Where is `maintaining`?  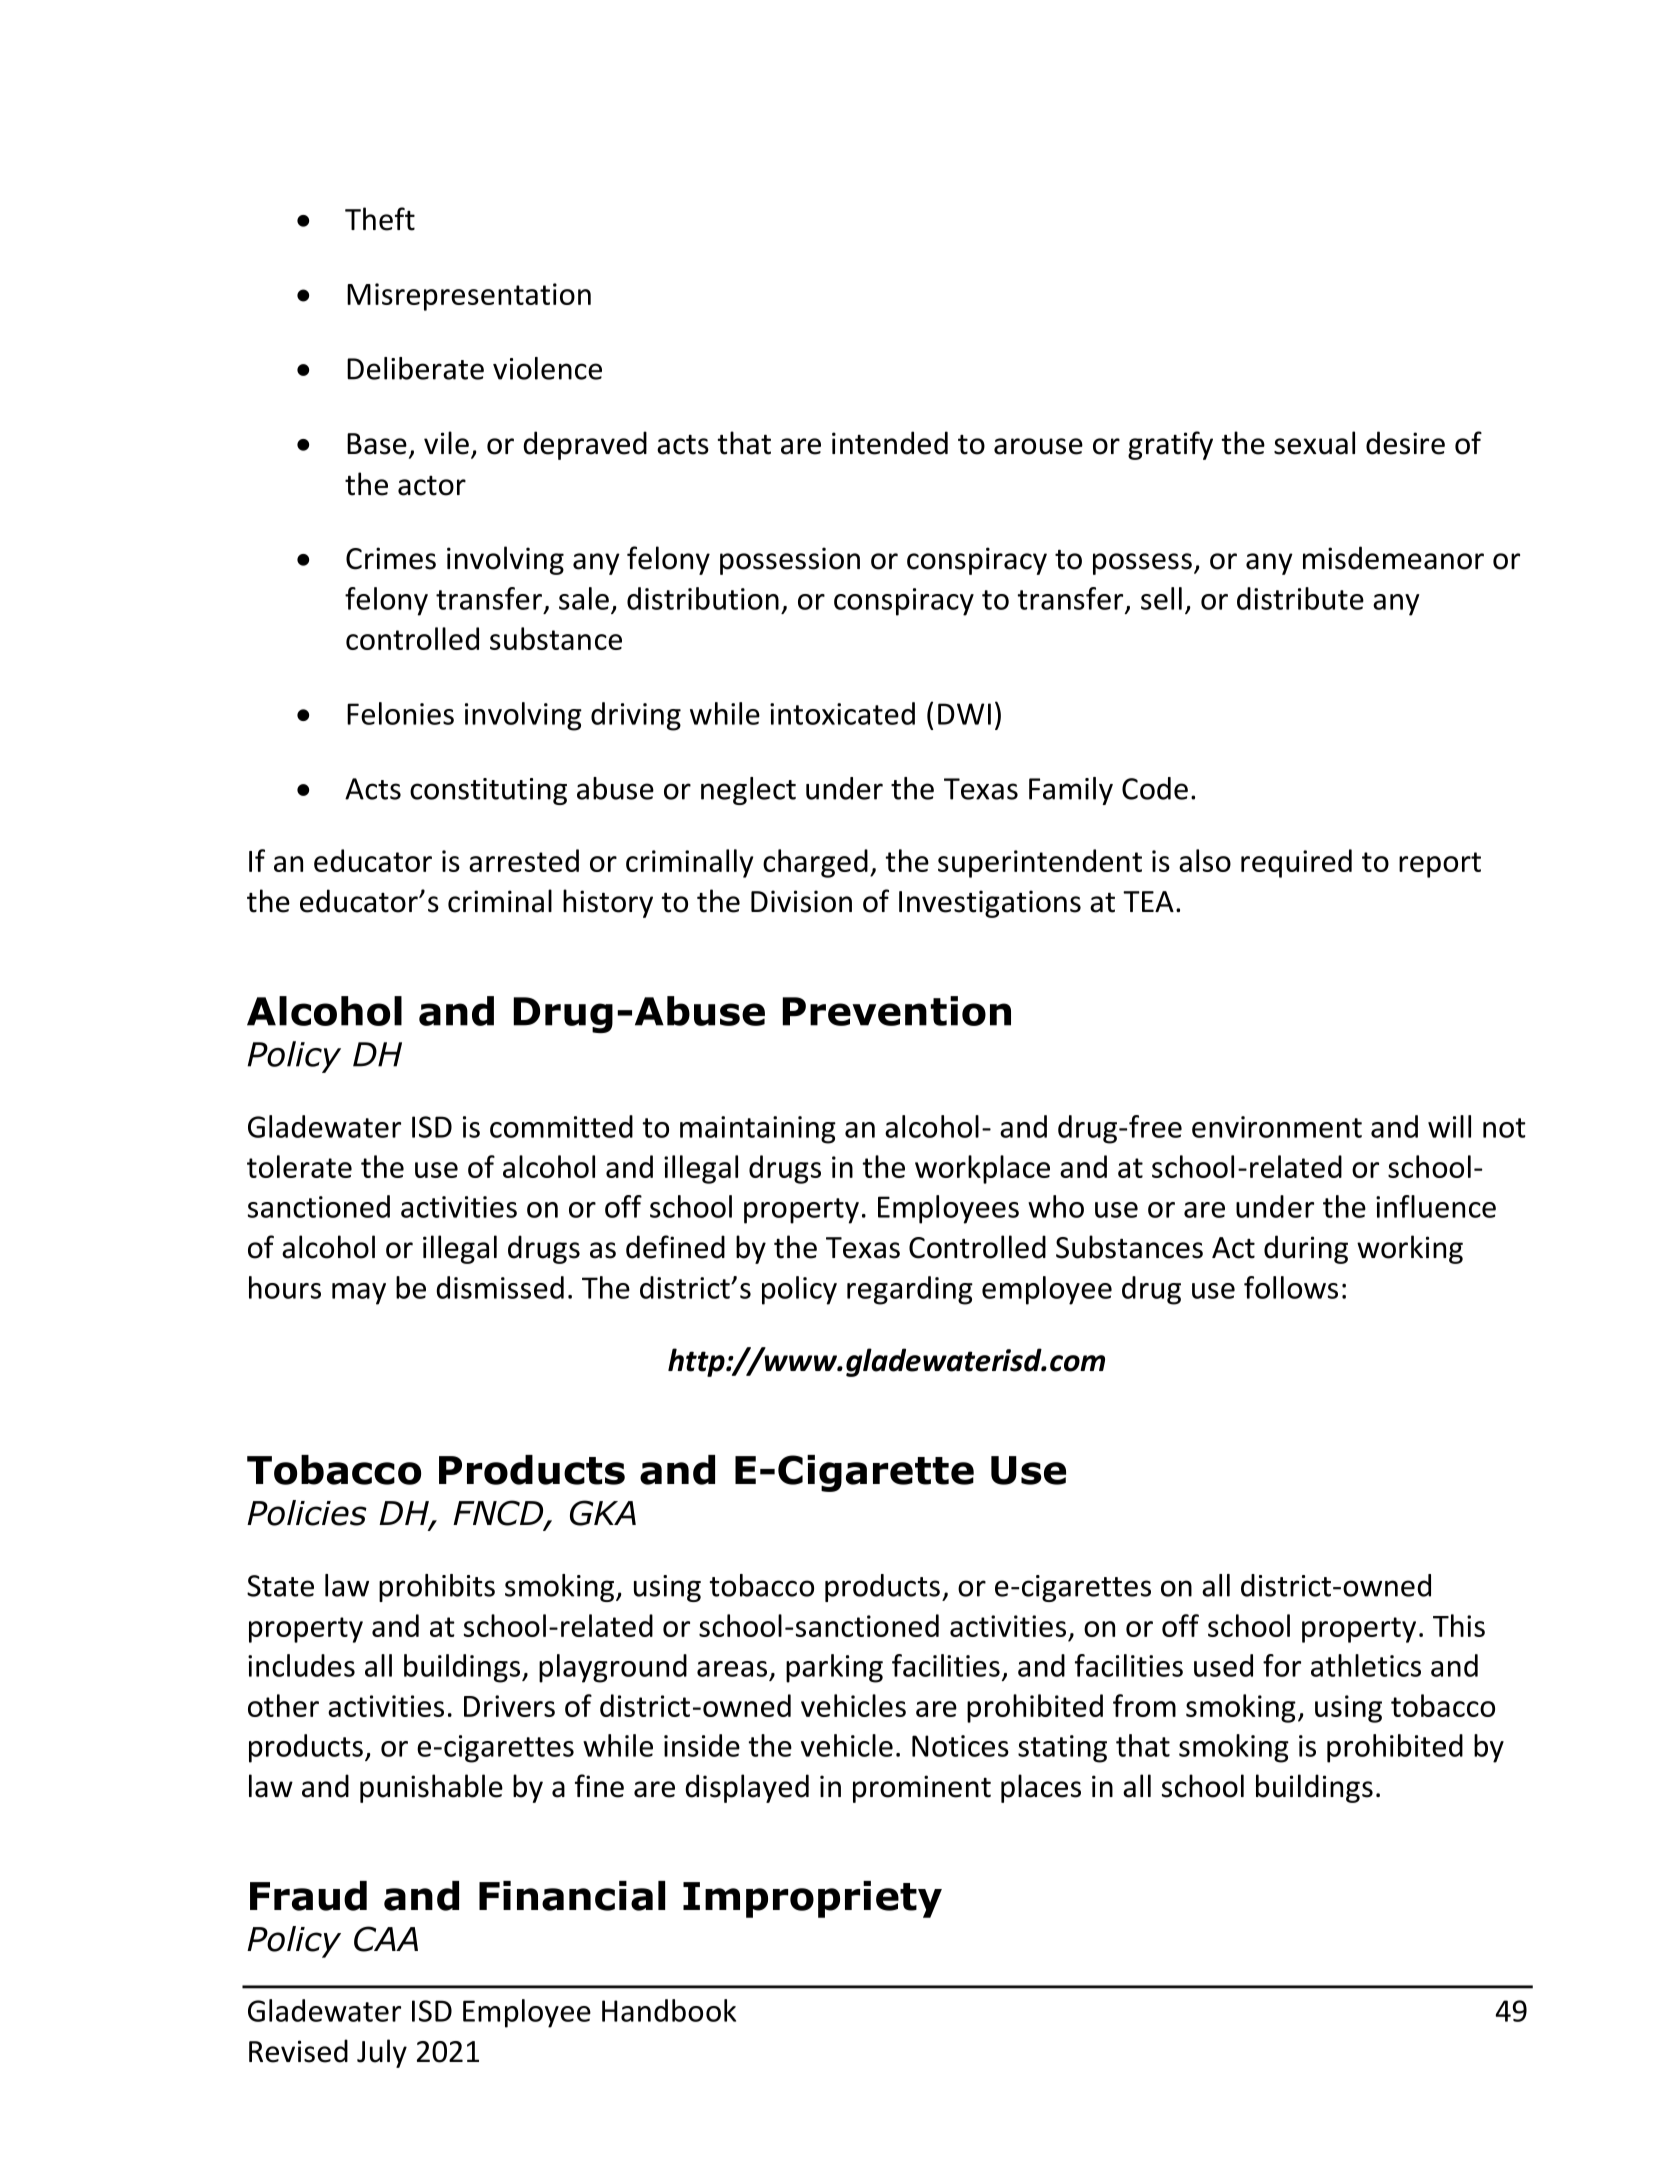
maintaining is located at coordinates (758, 1130).
